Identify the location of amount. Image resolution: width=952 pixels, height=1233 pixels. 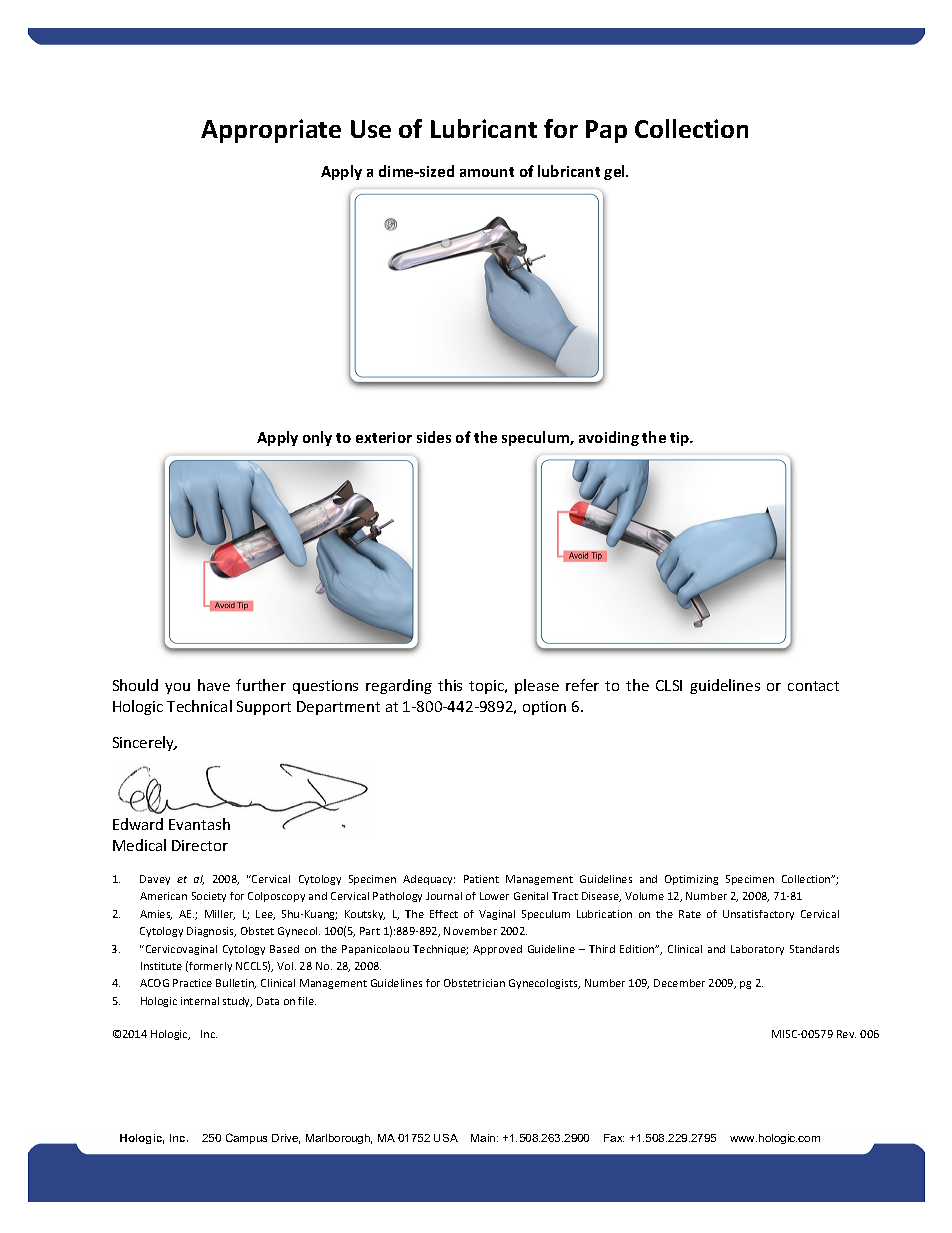
(487, 172).
